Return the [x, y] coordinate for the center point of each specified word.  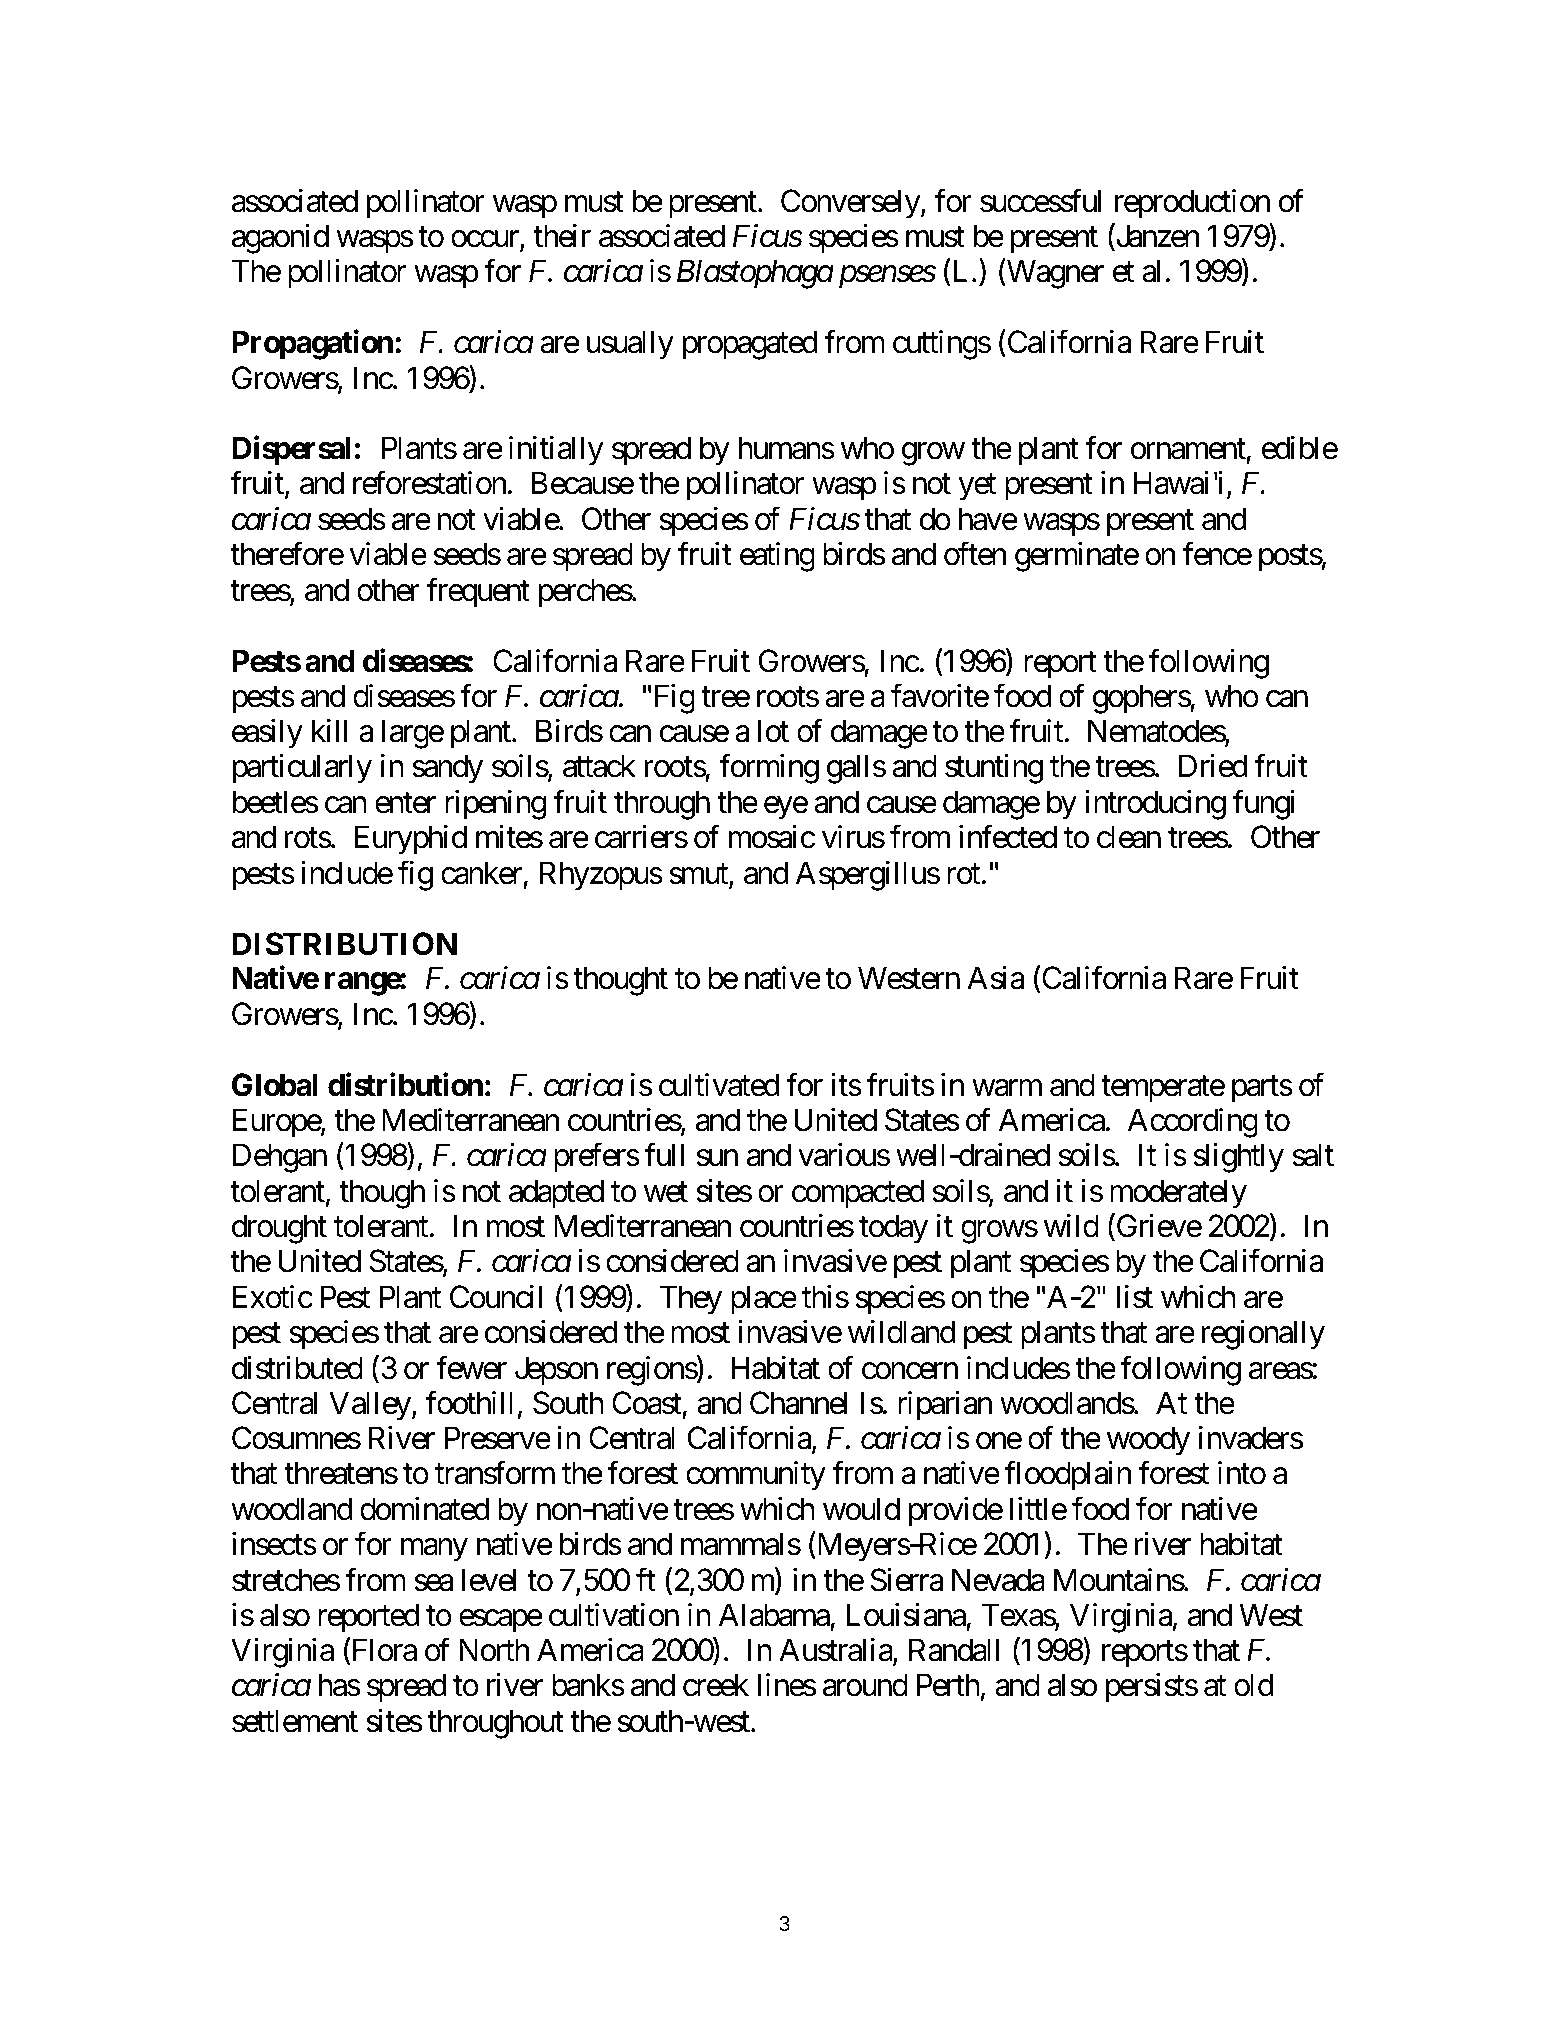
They [690, 1300]
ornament [1189, 451]
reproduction [1192, 204]
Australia [836, 1651]
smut [699, 875]
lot [773, 731]
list [1135, 1297]
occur [486, 241]
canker [481, 873]
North [494, 1650]
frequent [478, 593]
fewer [471, 1368]
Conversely [851, 204]
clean [1129, 837]
